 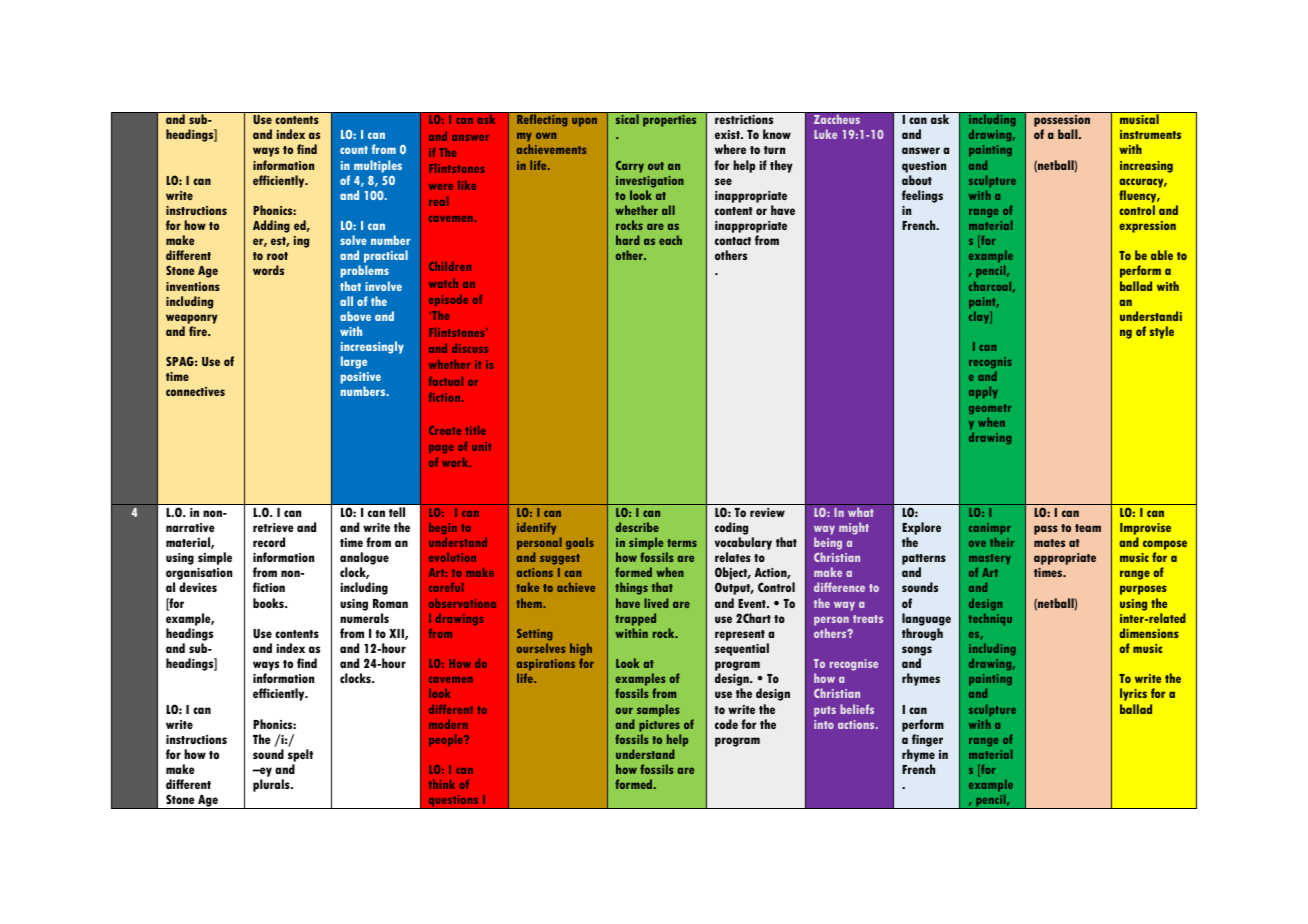 I want to click on exist, so click(x=728, y=134).
